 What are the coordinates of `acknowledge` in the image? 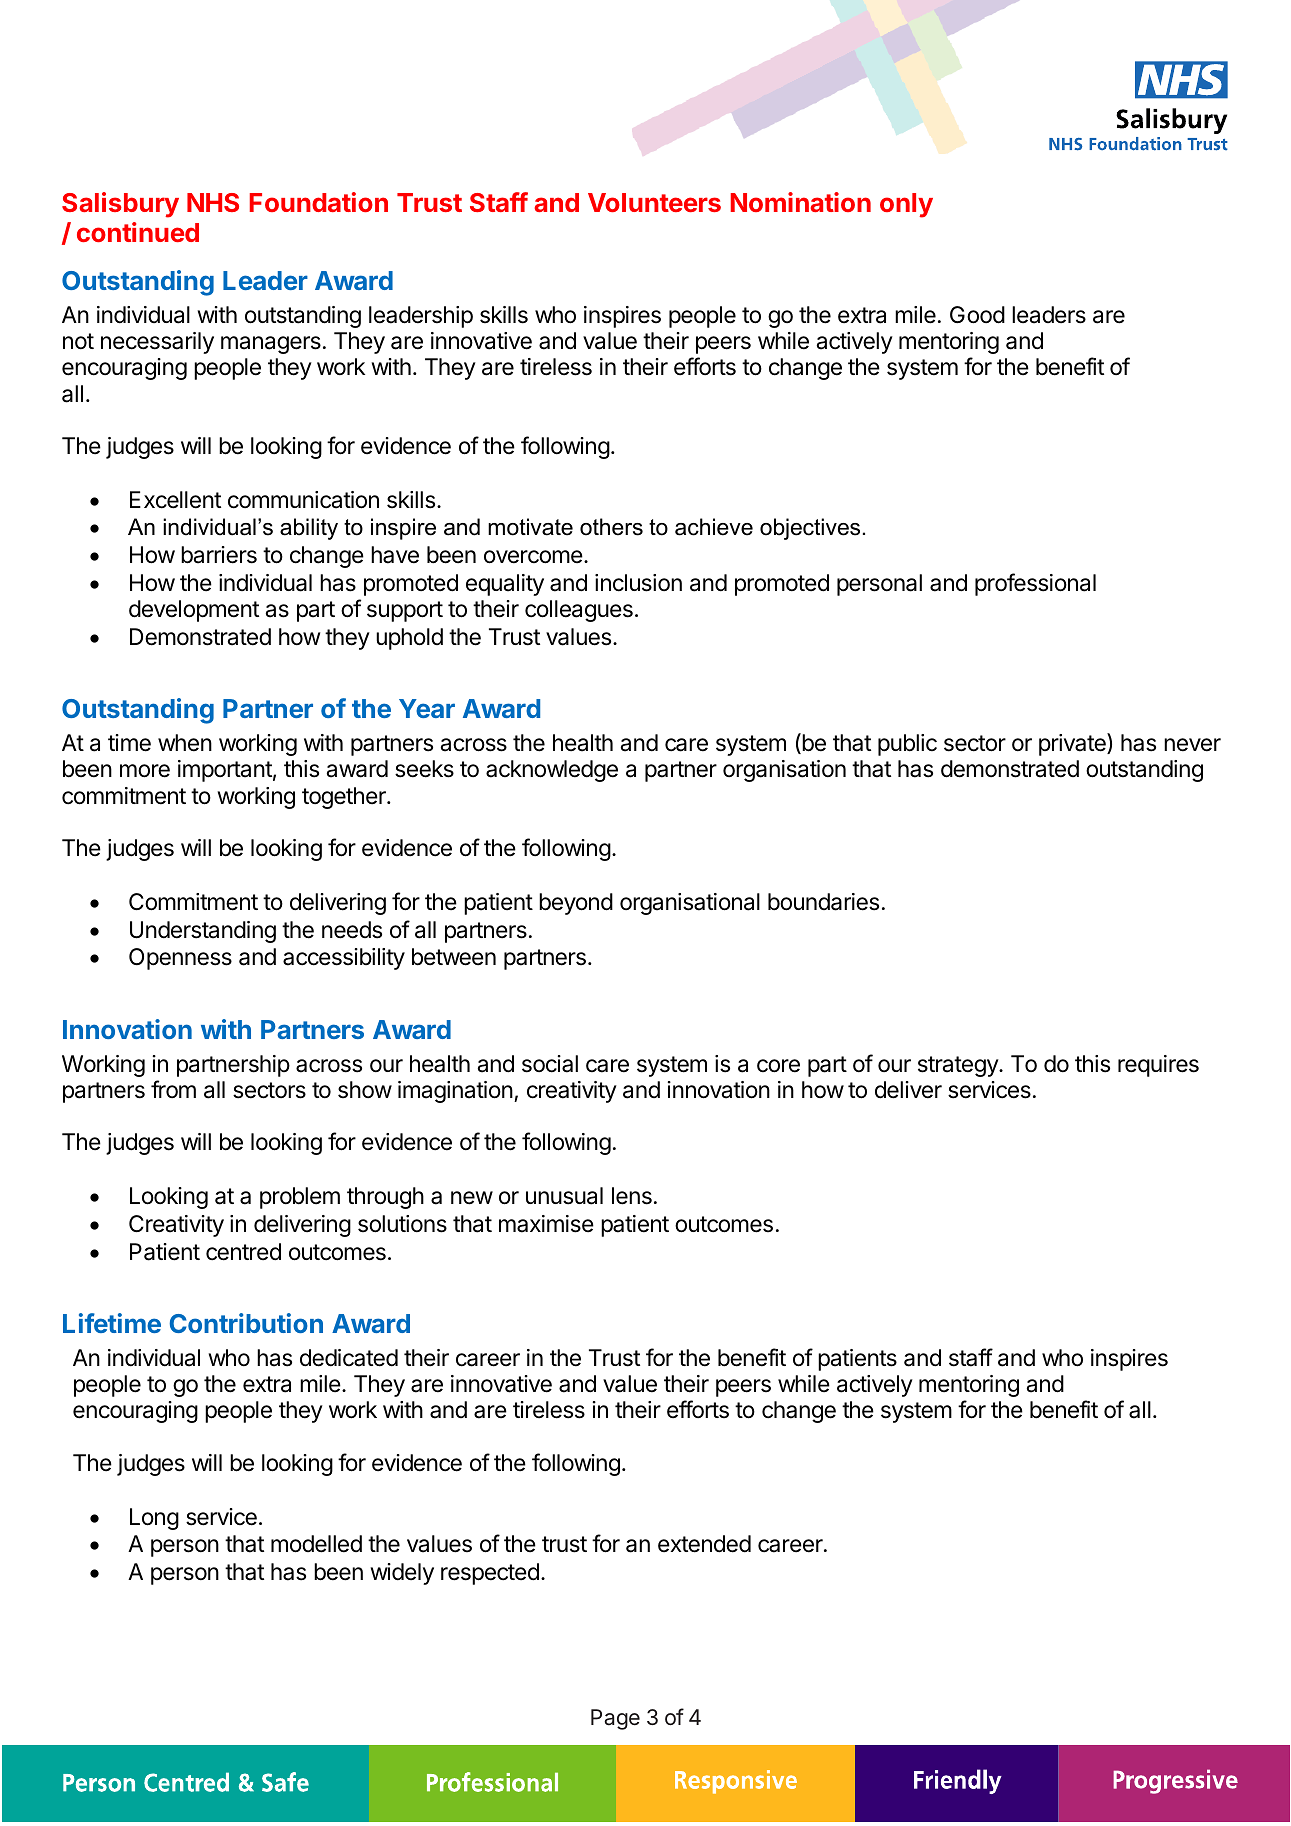 It's located at (552, 771).
